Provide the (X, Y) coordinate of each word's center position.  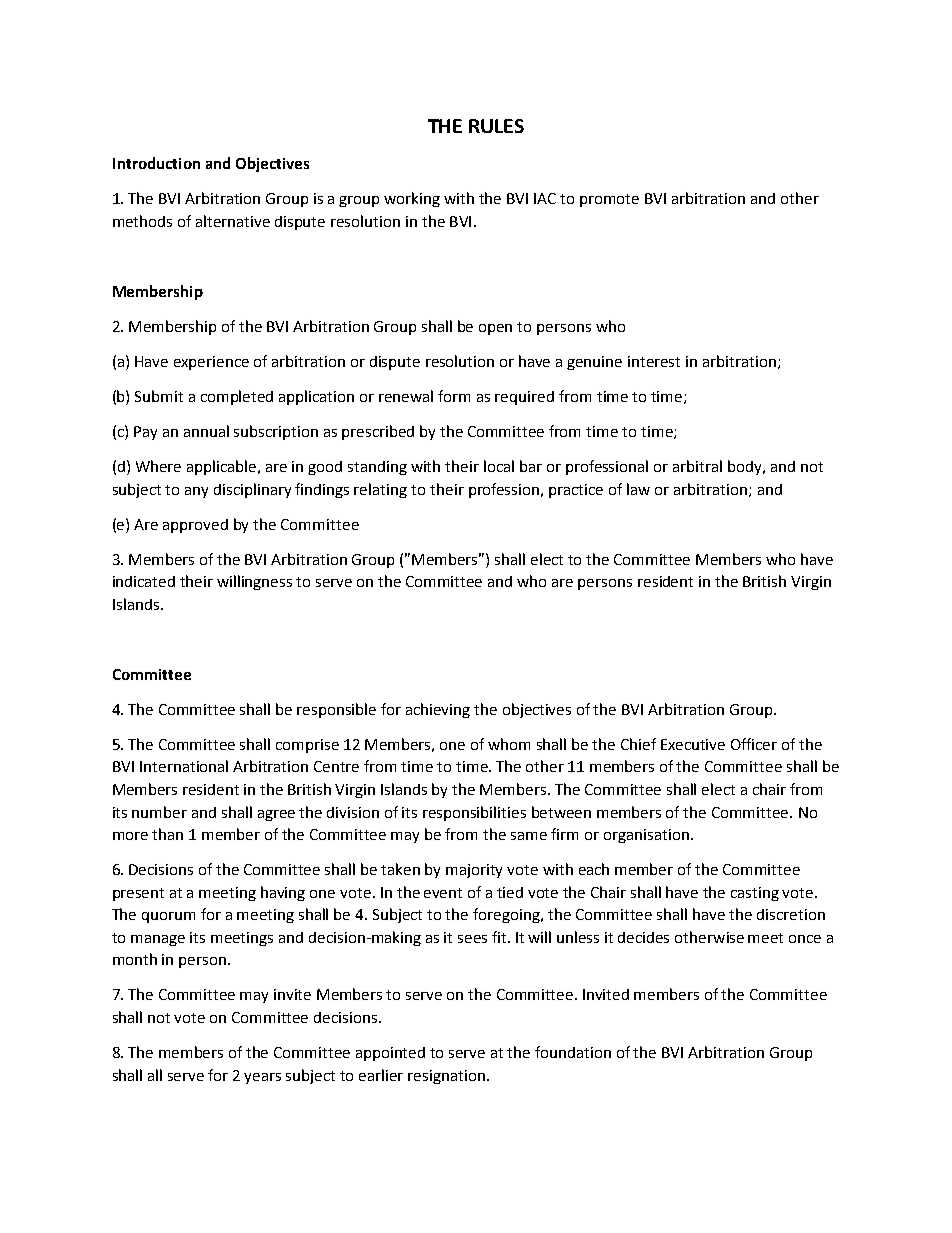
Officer (754, 744)
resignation (446, 1077)
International (184, 766)
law (638, 489)
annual (206, 431)
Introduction (156, 163)
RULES (496, 126)
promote (609, 200)
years (262, 1078)
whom (509, 744)
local (499, 466)
